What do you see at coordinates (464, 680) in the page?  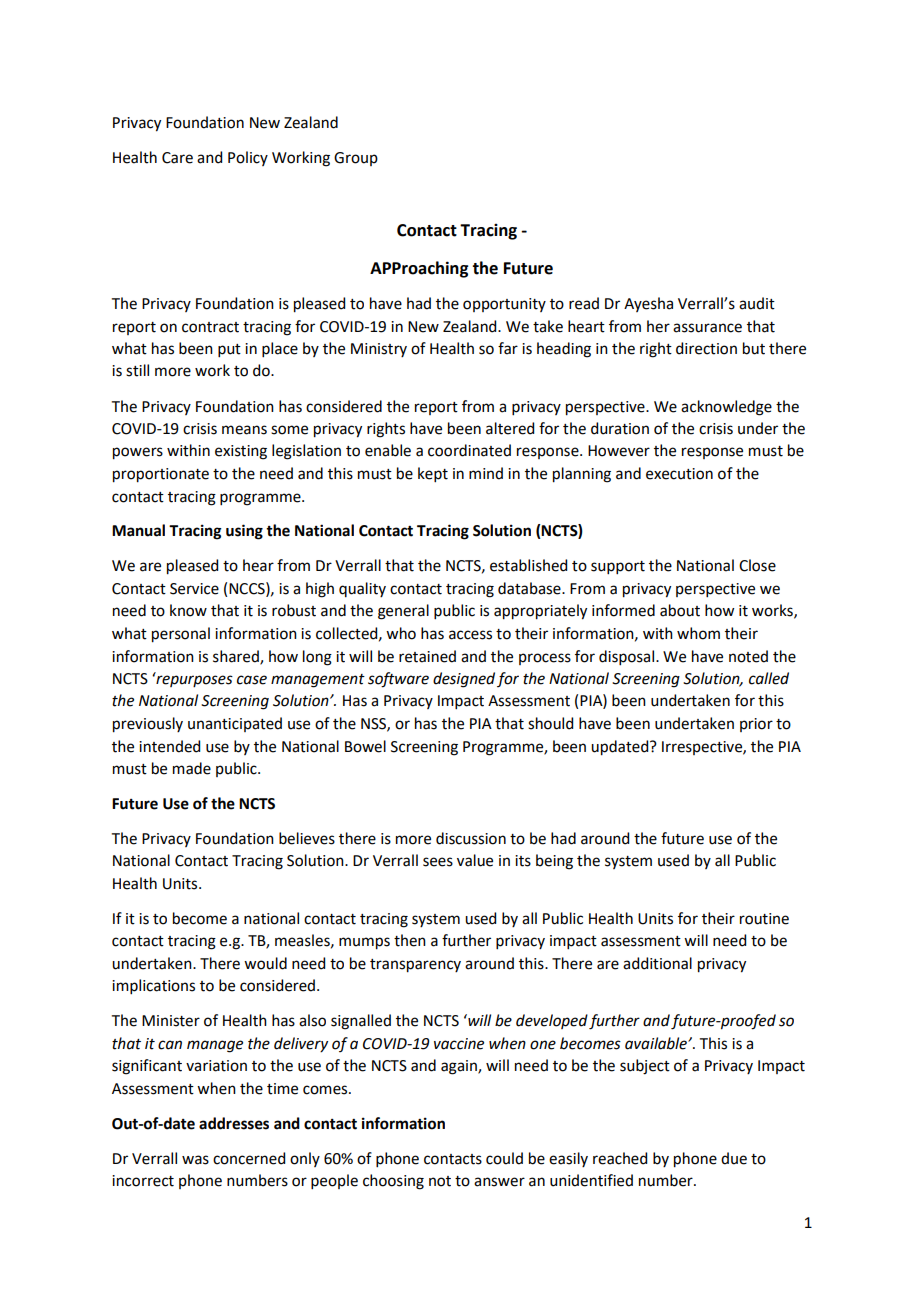 I see `designed` at bounding box center [464, 680].
